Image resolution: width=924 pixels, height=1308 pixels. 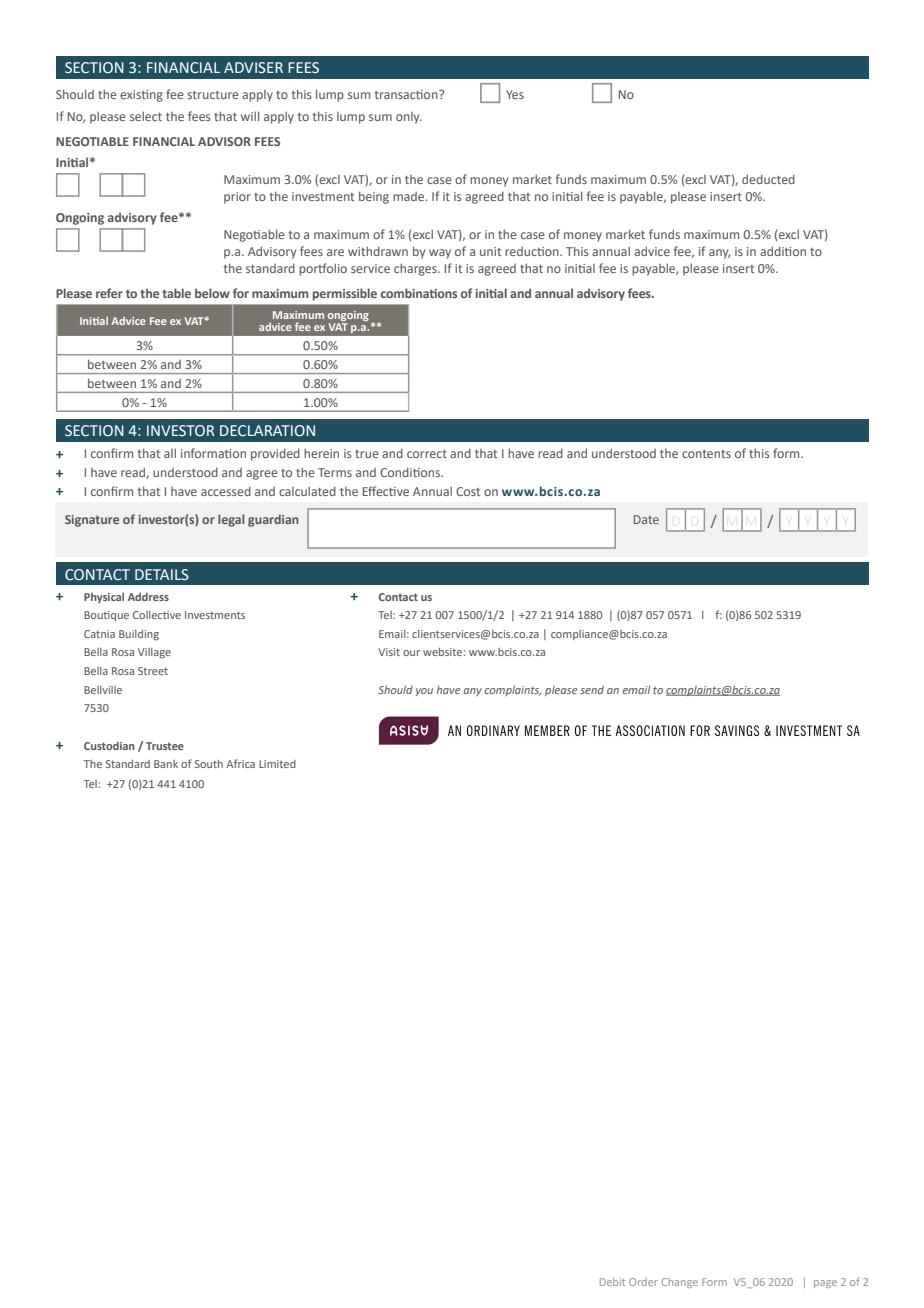 I want to click on Bank, so click(x=166, y=764).
